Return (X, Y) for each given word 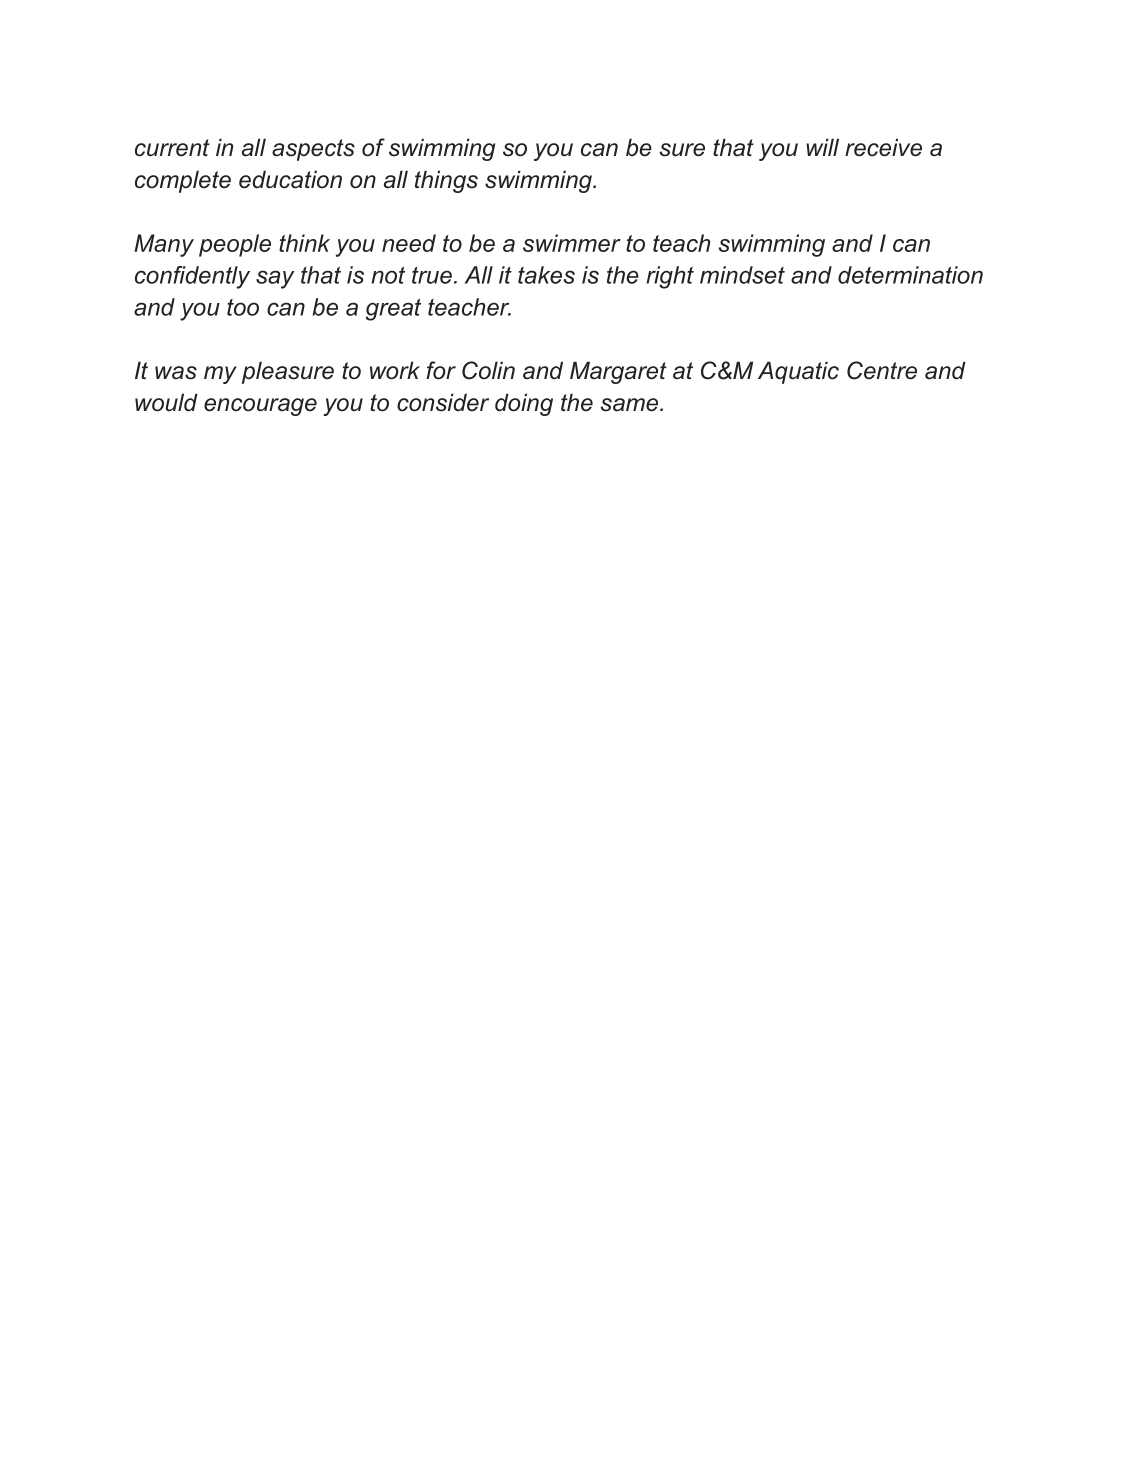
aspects (313, 150)
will (822, 147)
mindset (742, 275)
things (446, 181)
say (275, 279)
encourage (260, 407)
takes (546, 275)
